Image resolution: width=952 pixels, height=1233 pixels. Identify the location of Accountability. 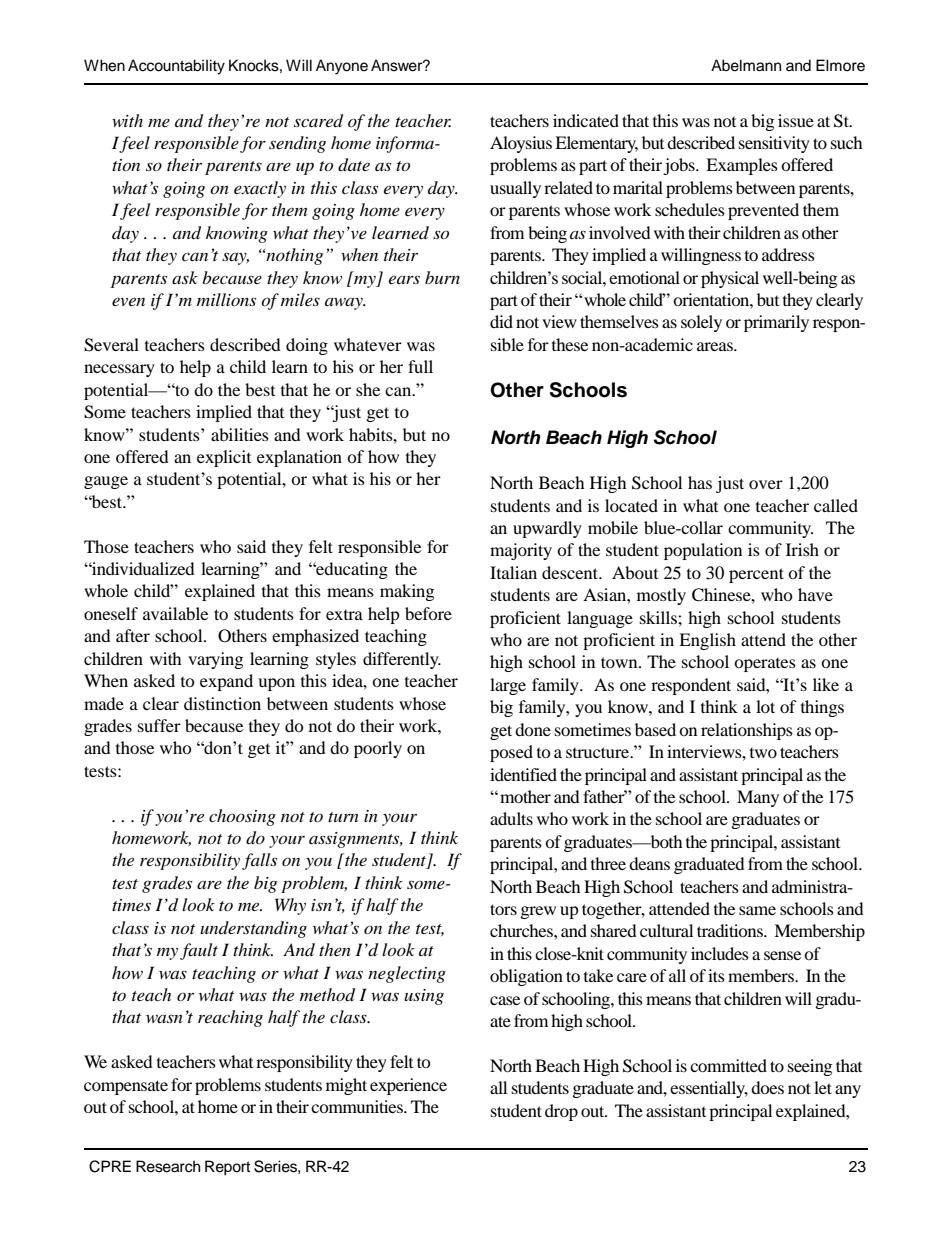
(176, 67).
